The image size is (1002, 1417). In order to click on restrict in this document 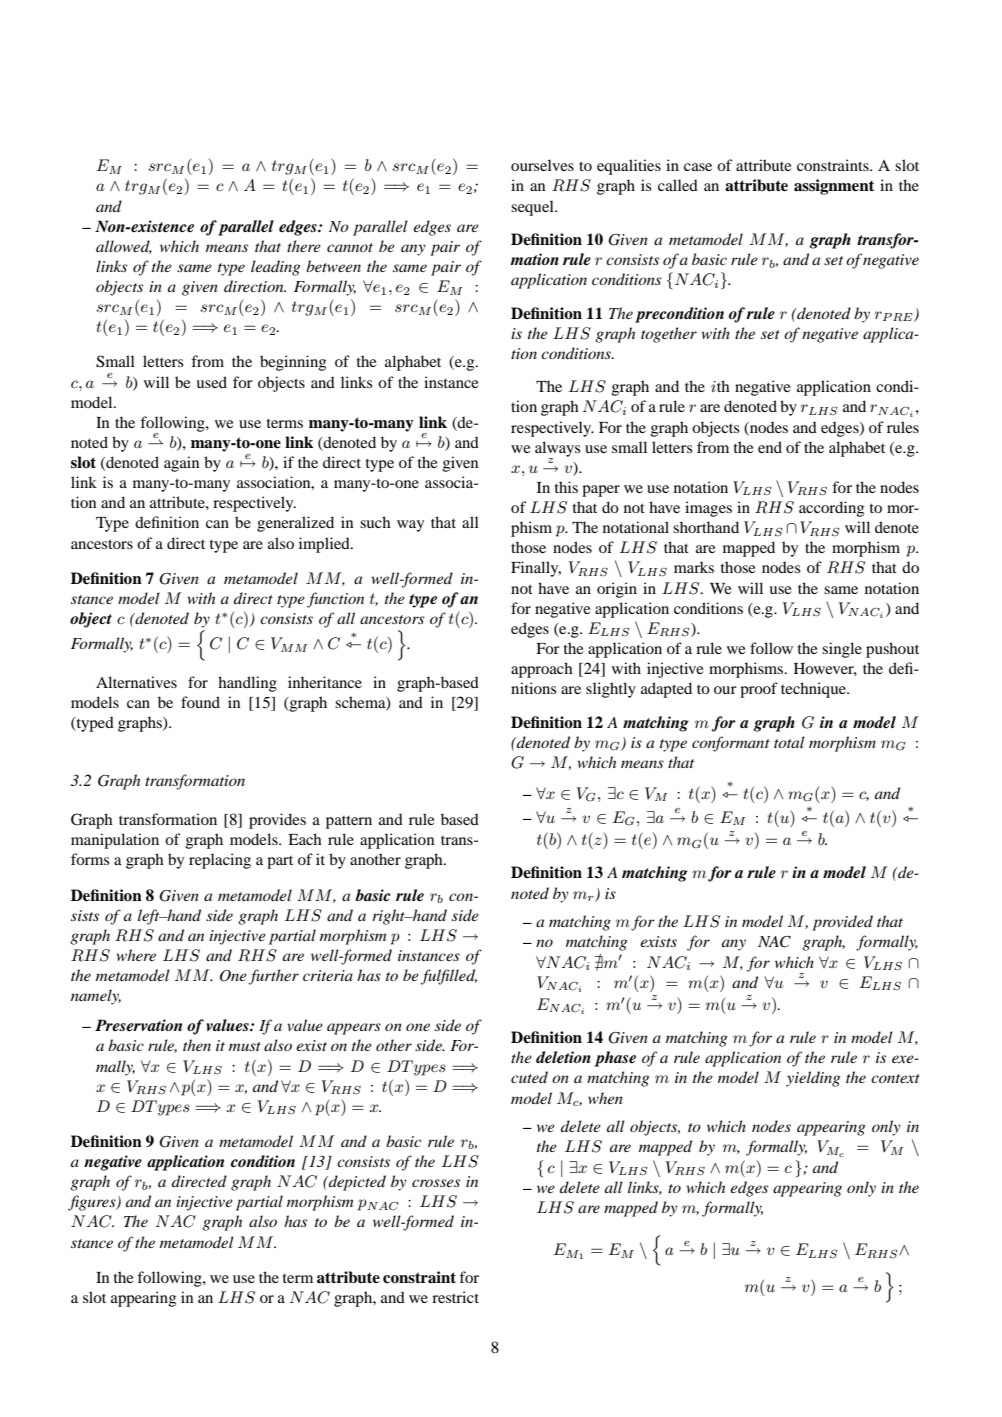, I will do `click(455, 1297)`.
